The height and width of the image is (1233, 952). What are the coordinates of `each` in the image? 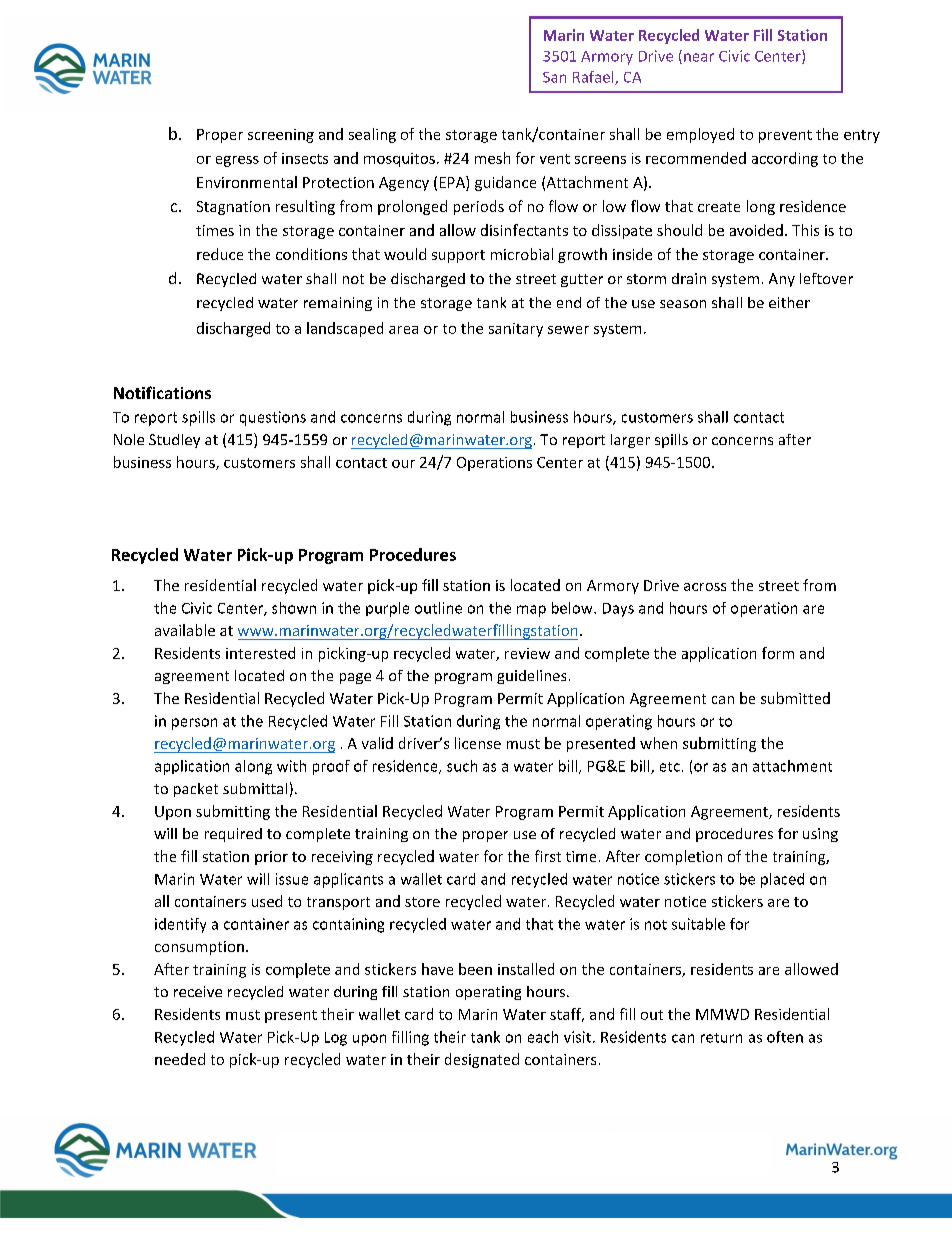 It's located at (543, 1037).
